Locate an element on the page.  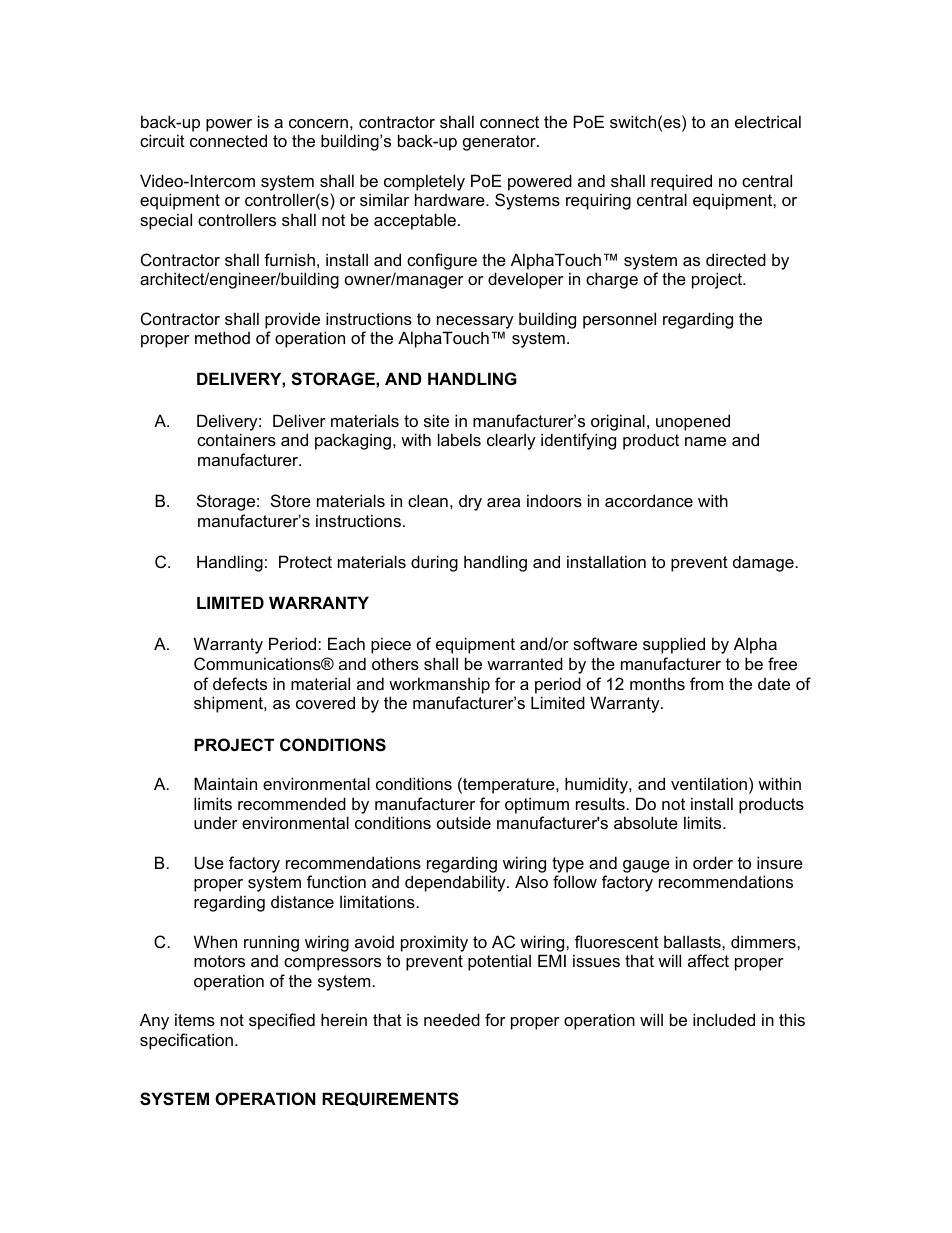
supplied is located at coordinates (674, 645).
